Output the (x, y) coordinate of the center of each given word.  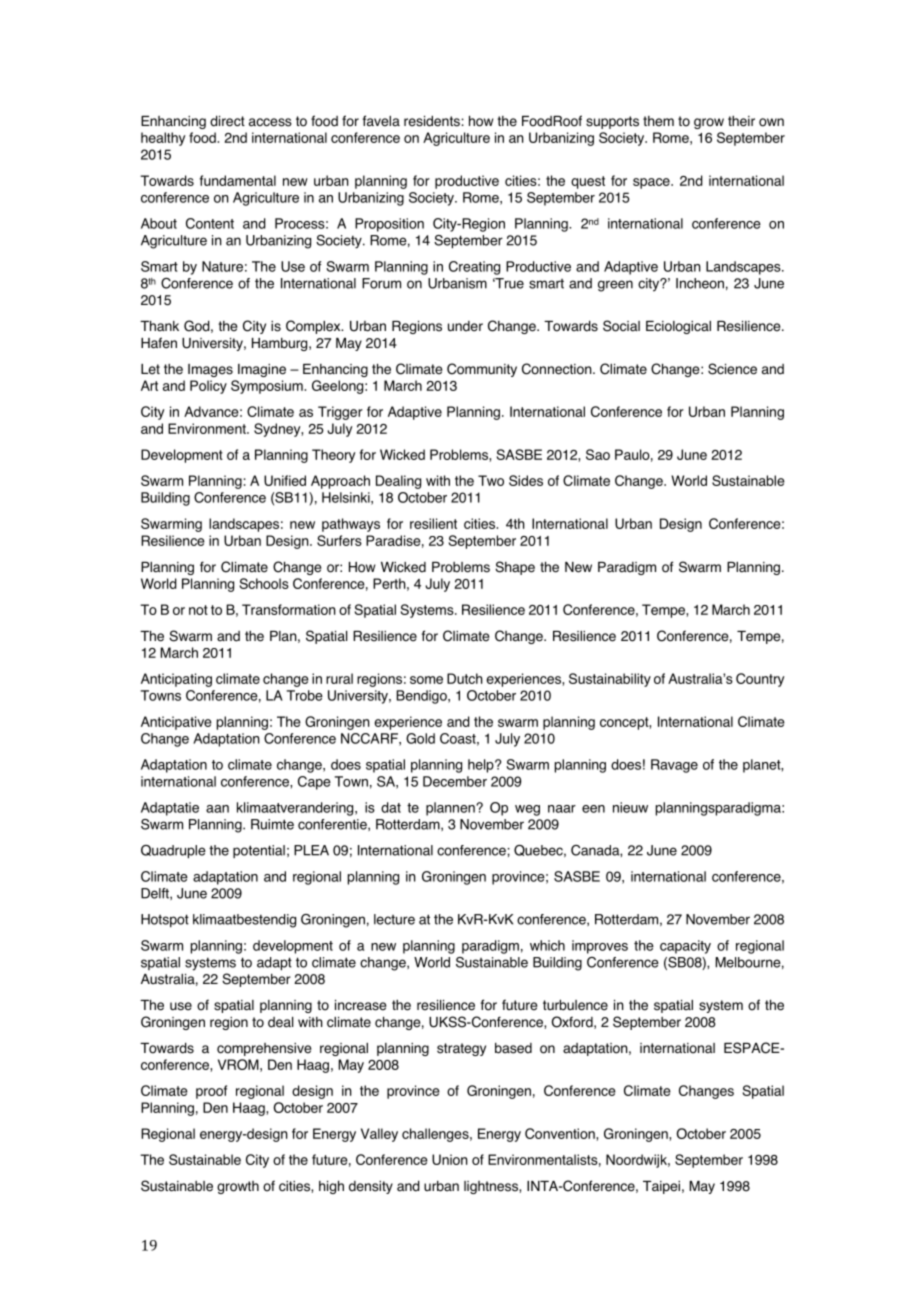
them (658, 121)
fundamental (237, 180)
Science (732, 369)
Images (210, 370)
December (455, 781)
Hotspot (165, 920)
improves (600, 947)
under (465, 326)
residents (432, 121)
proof (211, 1092)
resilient (433, 523)
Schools (264, 583)
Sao (598, 454)
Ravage (674, 766)
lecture (394, 919)
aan (217, 809)
